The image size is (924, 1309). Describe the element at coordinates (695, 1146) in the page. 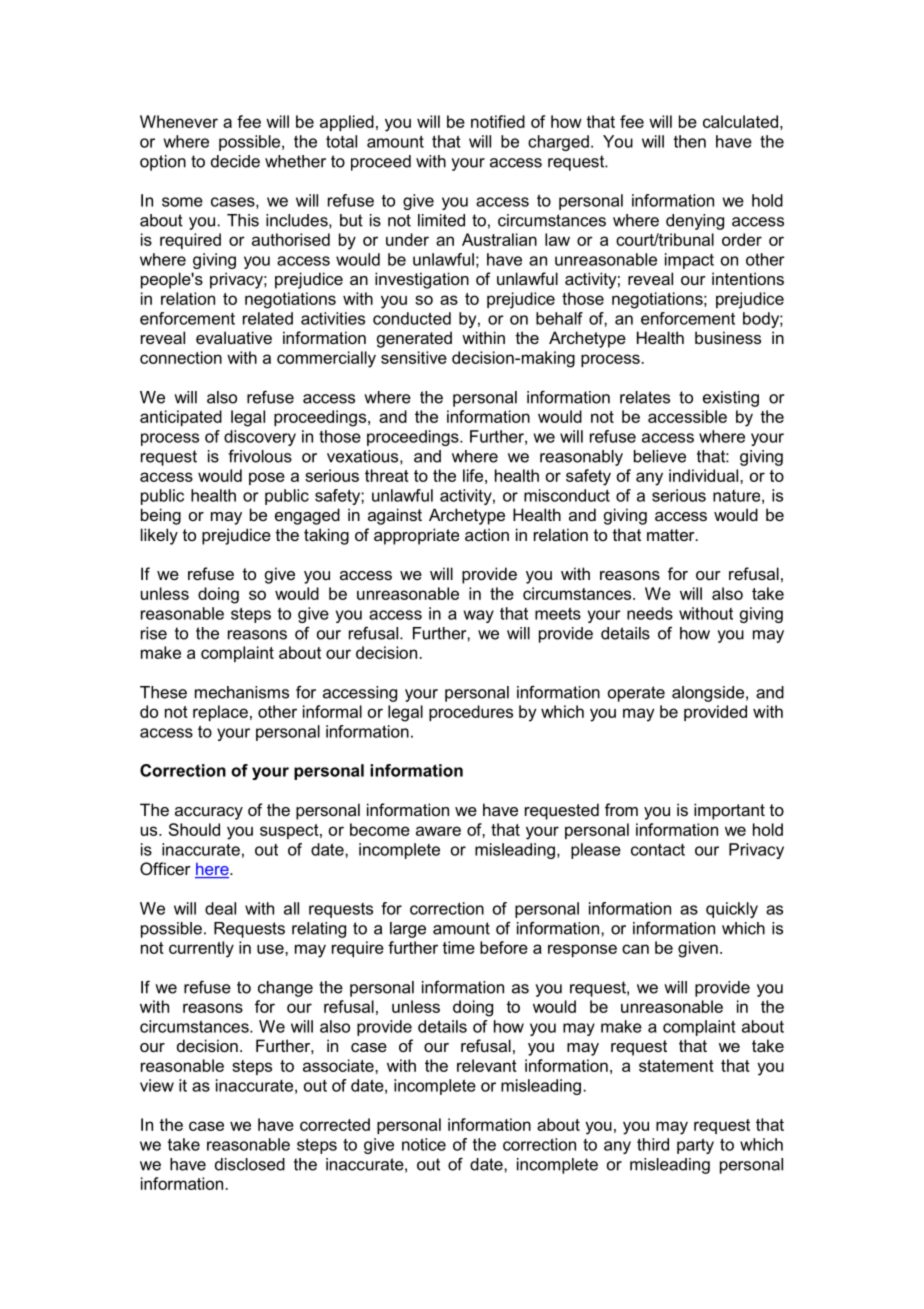

I see `party` at that location.
